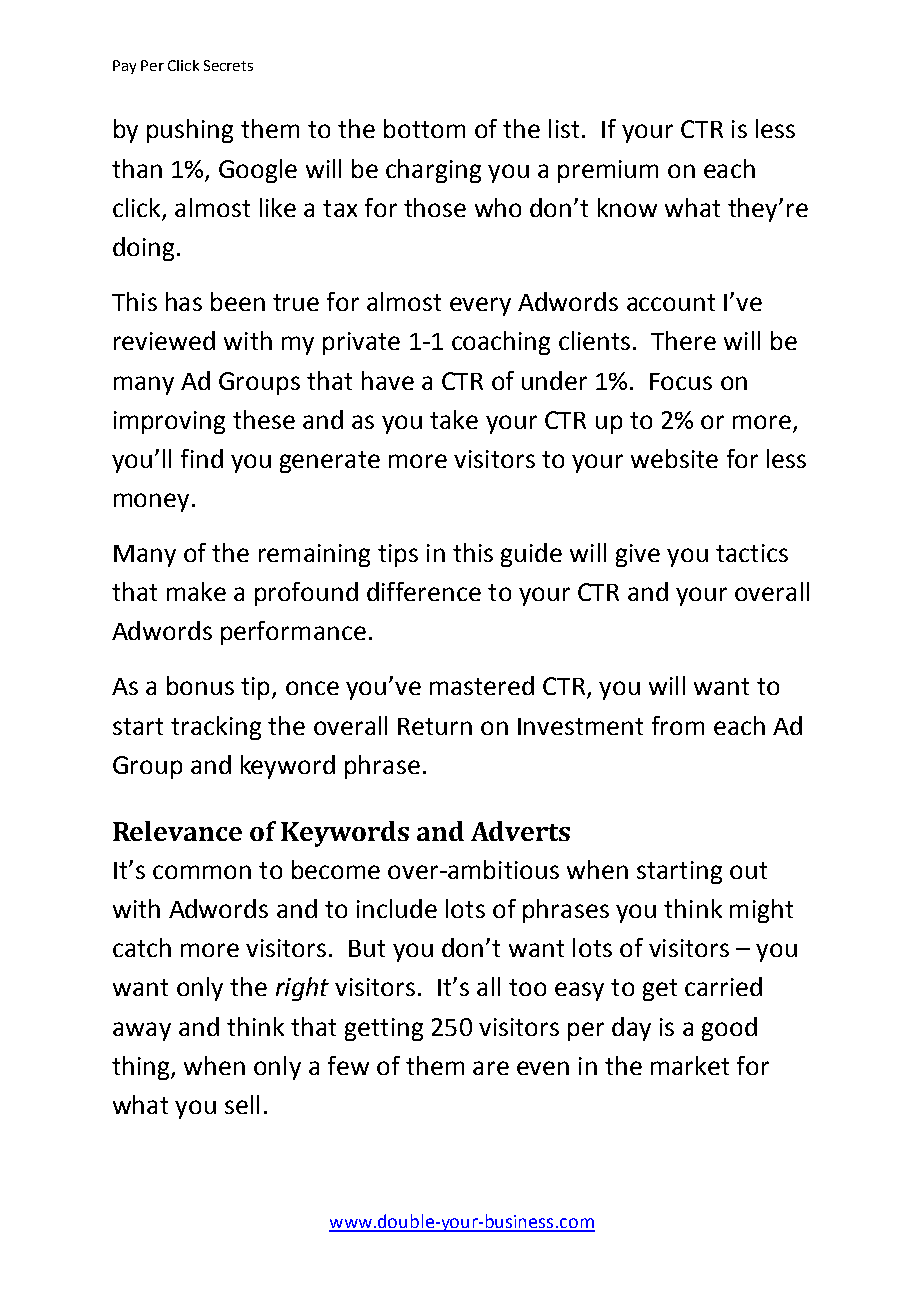  I want to click on website, so click(674, 458).
